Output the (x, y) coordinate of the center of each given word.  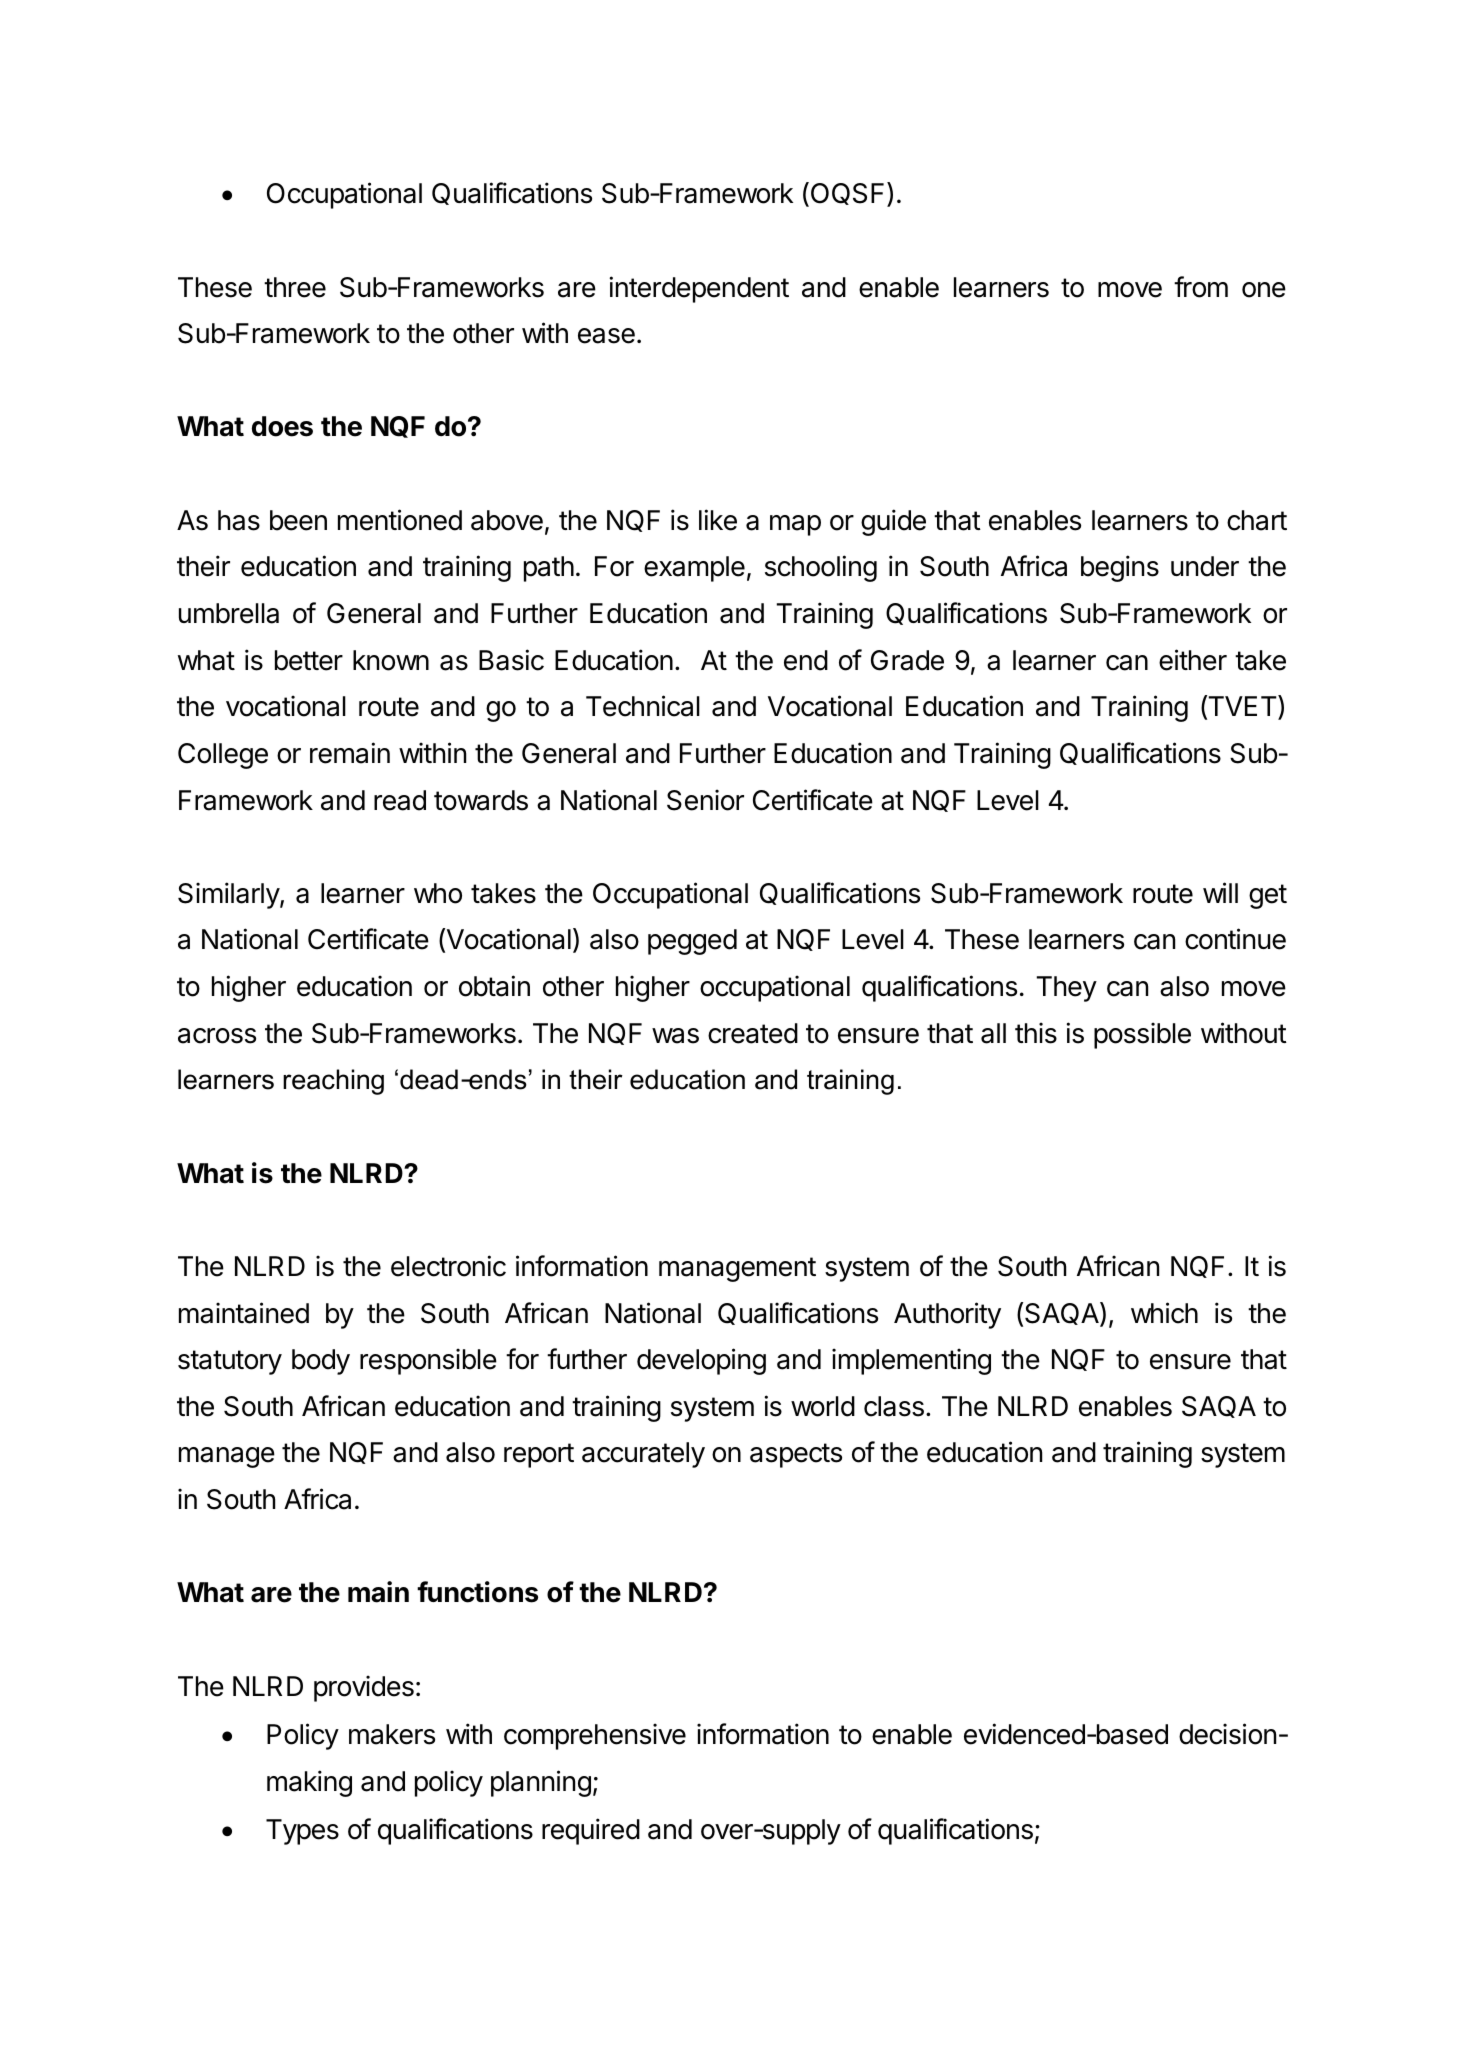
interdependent (699, 289)
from (1201, 287)
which (1164, 1313)
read (400, 800)
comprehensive (595, 1736)
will (1220, 892)
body (321, 1362)
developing (701, 1361)
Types (302, 1832)
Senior (705, 800)
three (295, 287)
